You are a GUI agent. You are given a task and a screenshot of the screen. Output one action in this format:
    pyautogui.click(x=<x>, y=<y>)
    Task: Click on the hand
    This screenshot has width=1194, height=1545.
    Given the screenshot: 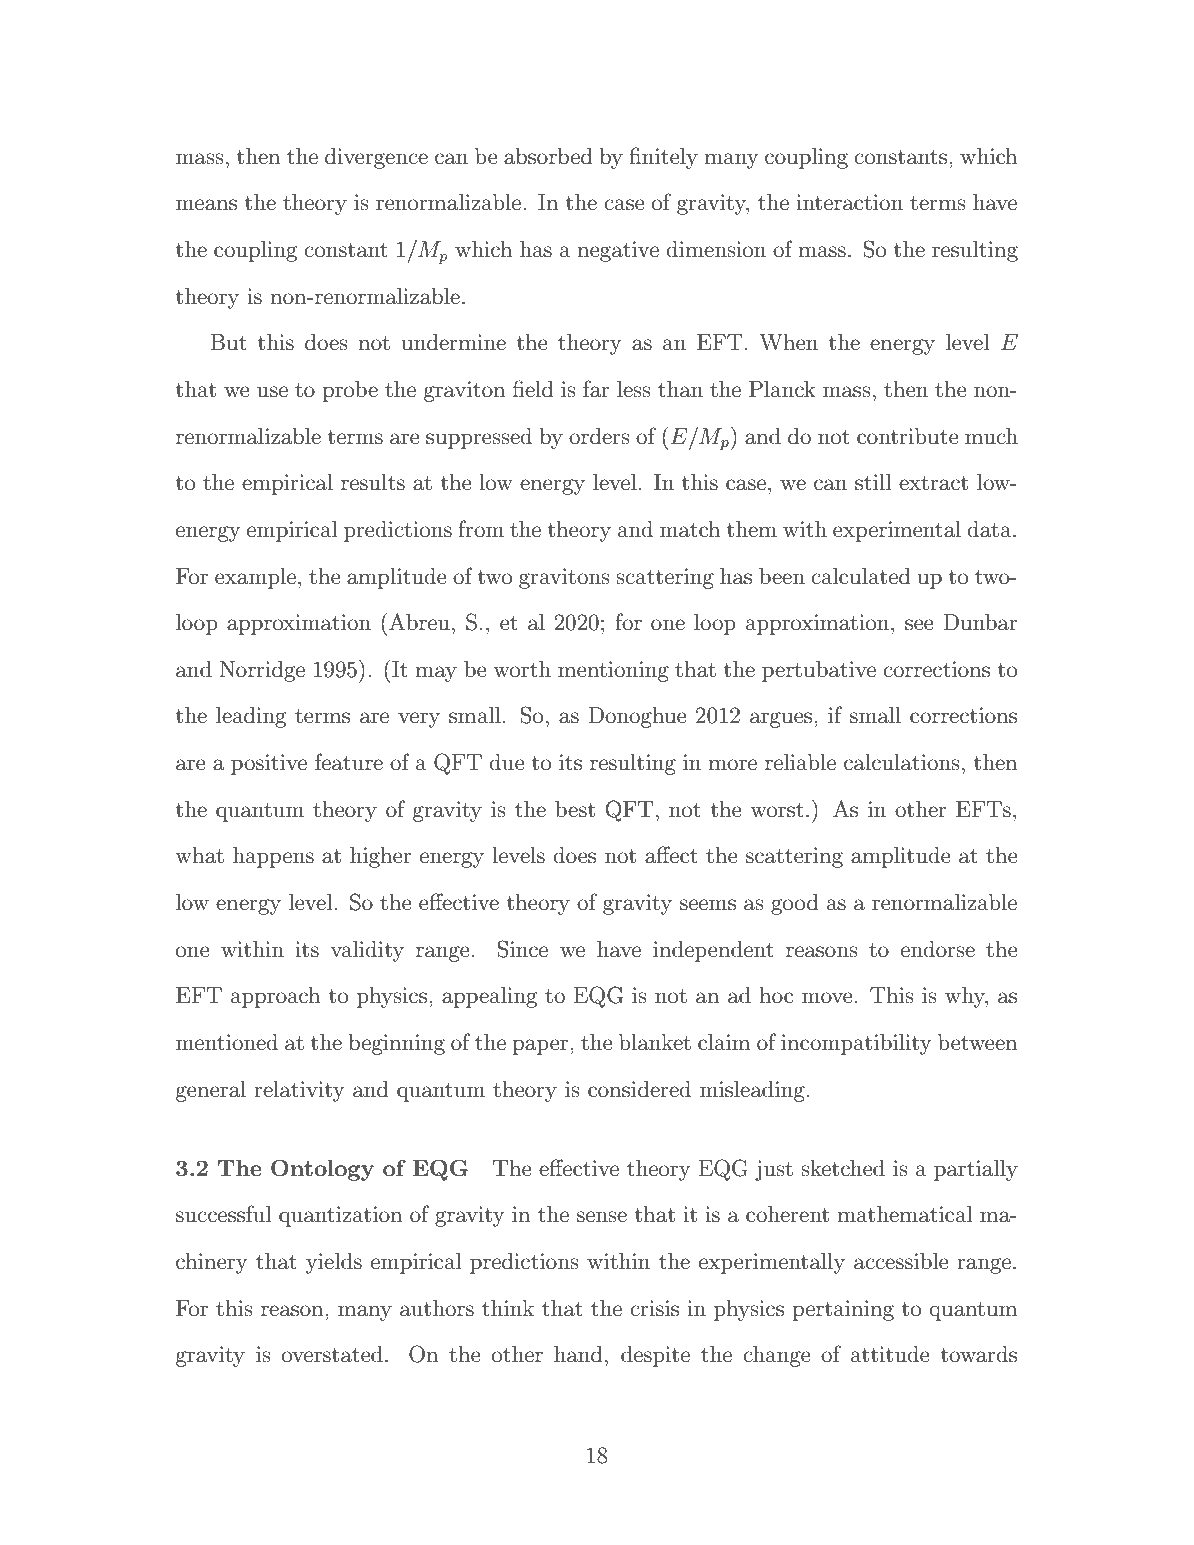 What is the action you would take?
    pyautogui.click(x=578, y=1354)
